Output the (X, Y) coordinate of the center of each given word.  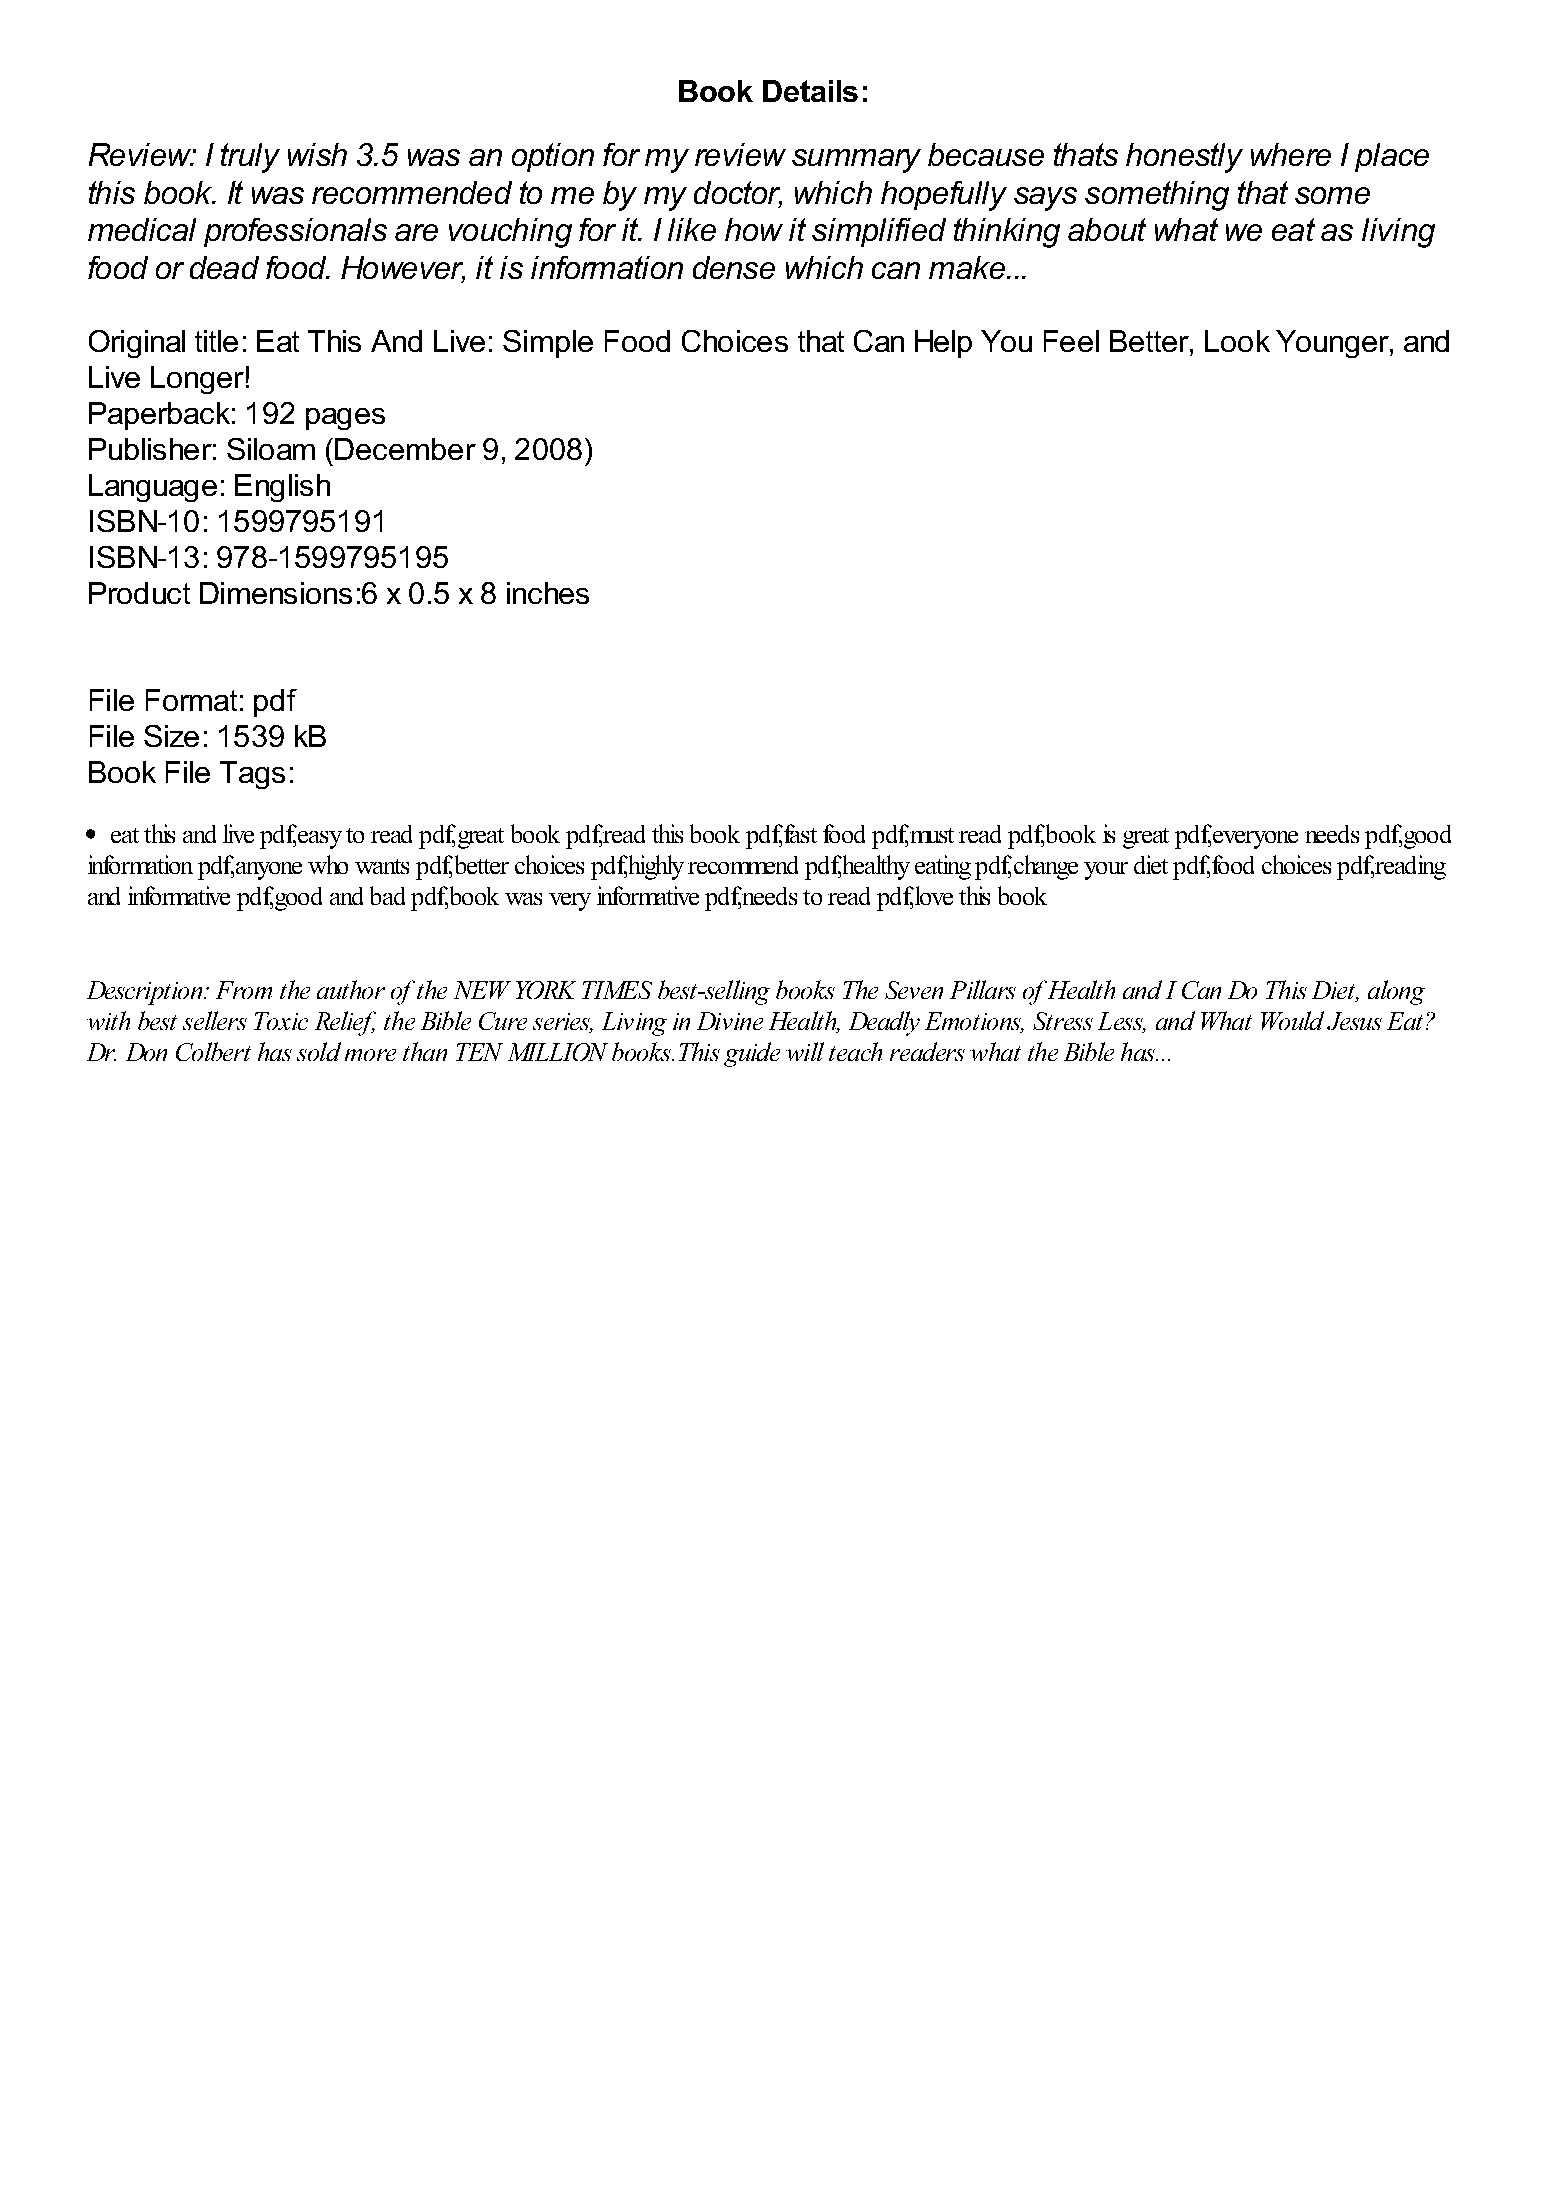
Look (1237, 341)
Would (1292, 1020)
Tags (252, 775)
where (1291, 154)
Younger (1333, 344)
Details (810, 91)
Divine (730, 1021)
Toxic (281, 1021)
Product (139, 593)
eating (943, 867)
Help (943, 344)
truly (250, 158)
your (1106, 871)
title (216, 341)
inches (548, 593)
